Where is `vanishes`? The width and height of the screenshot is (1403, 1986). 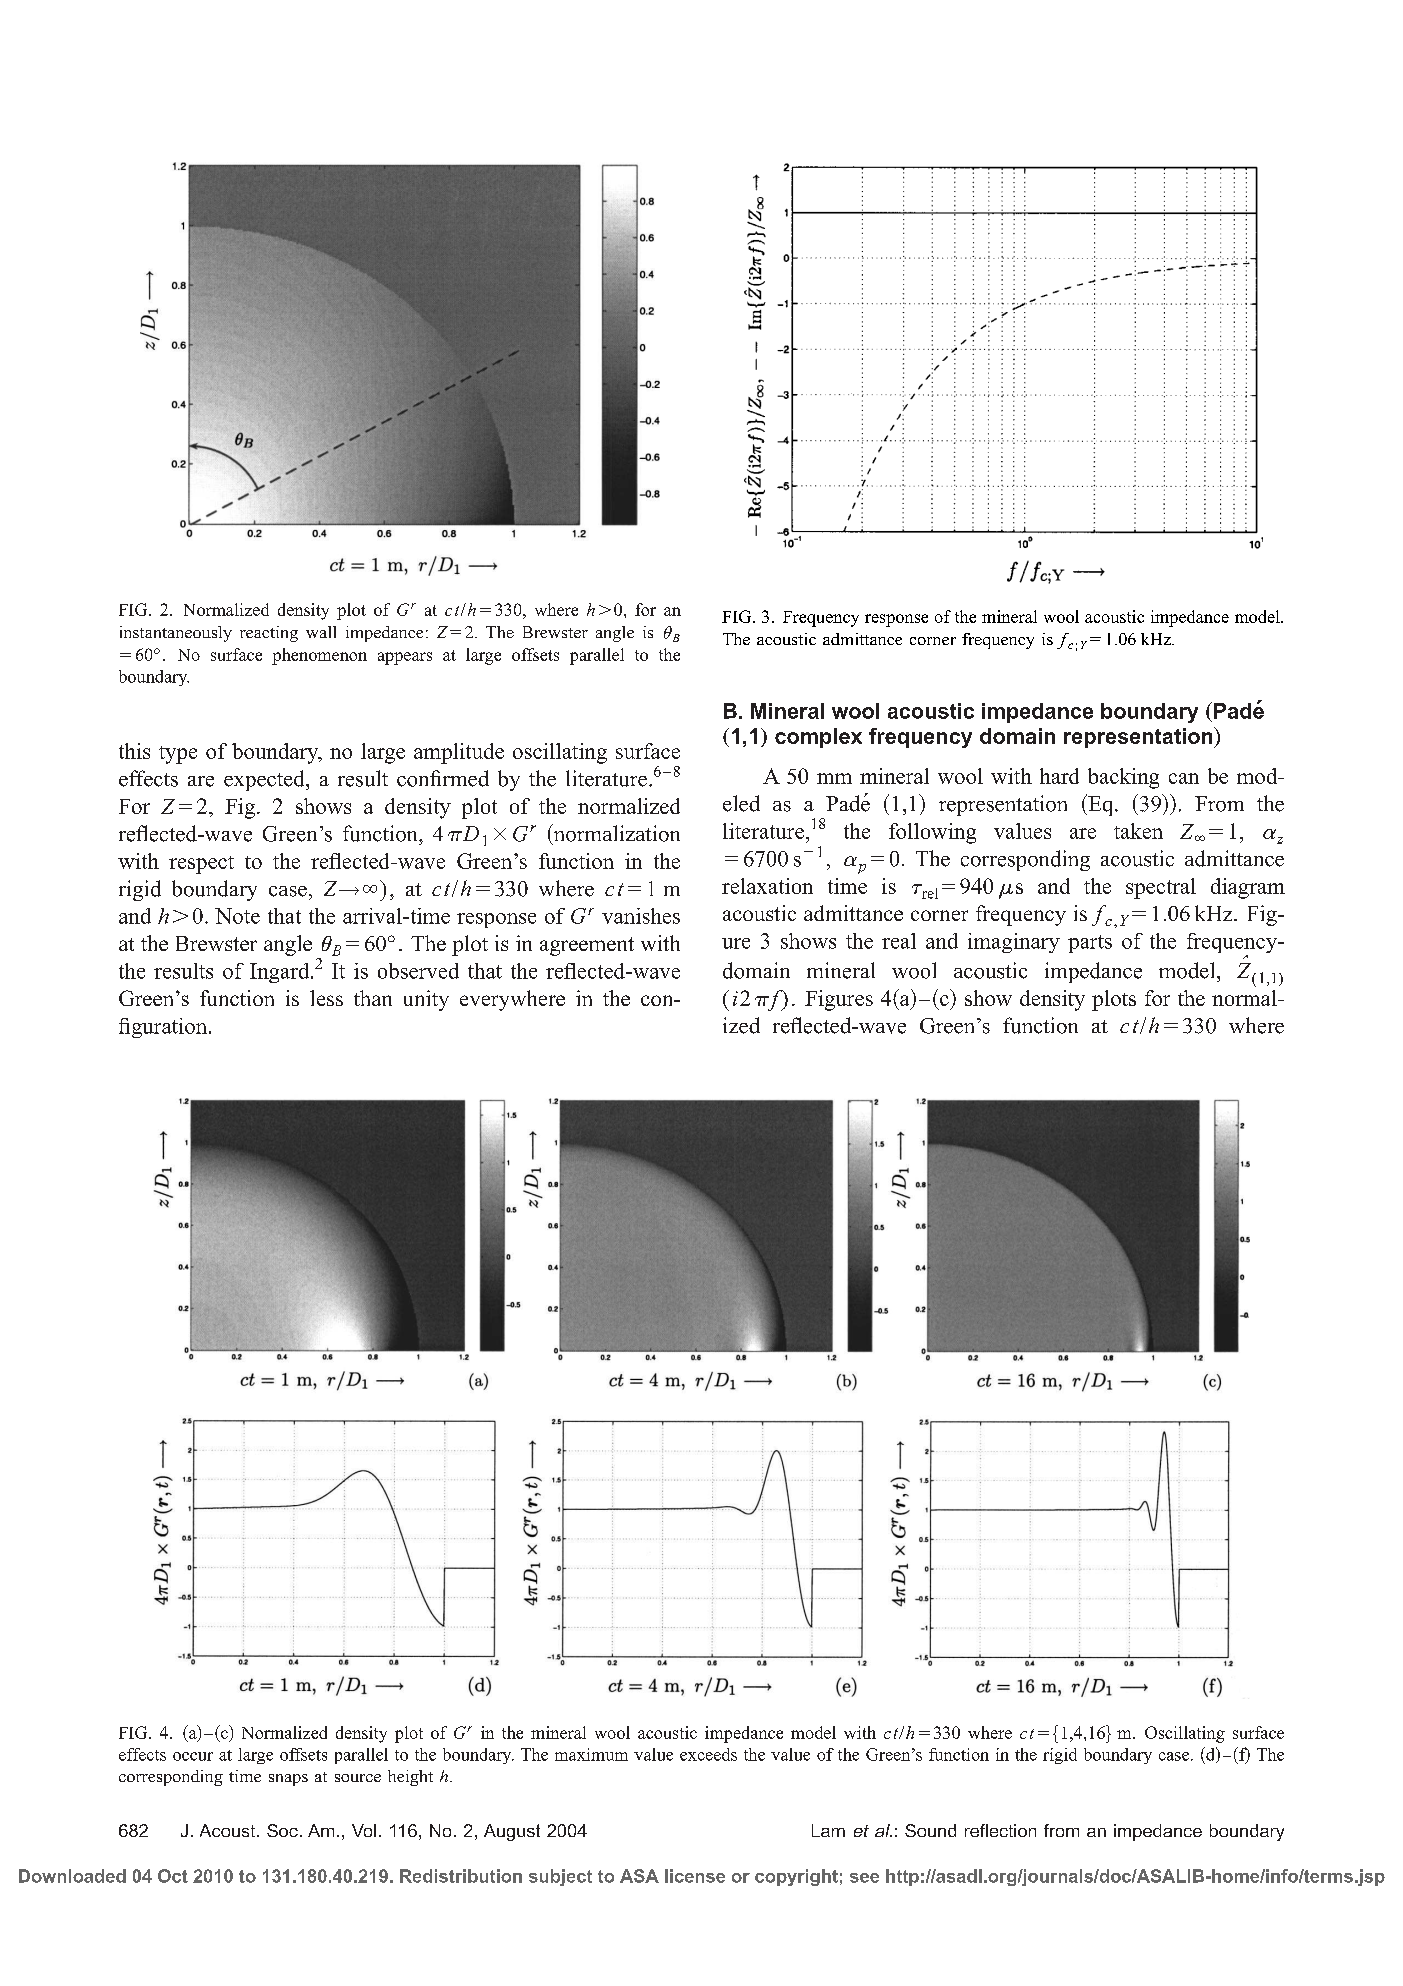 vanishes is located at coordinates (641, 916).
